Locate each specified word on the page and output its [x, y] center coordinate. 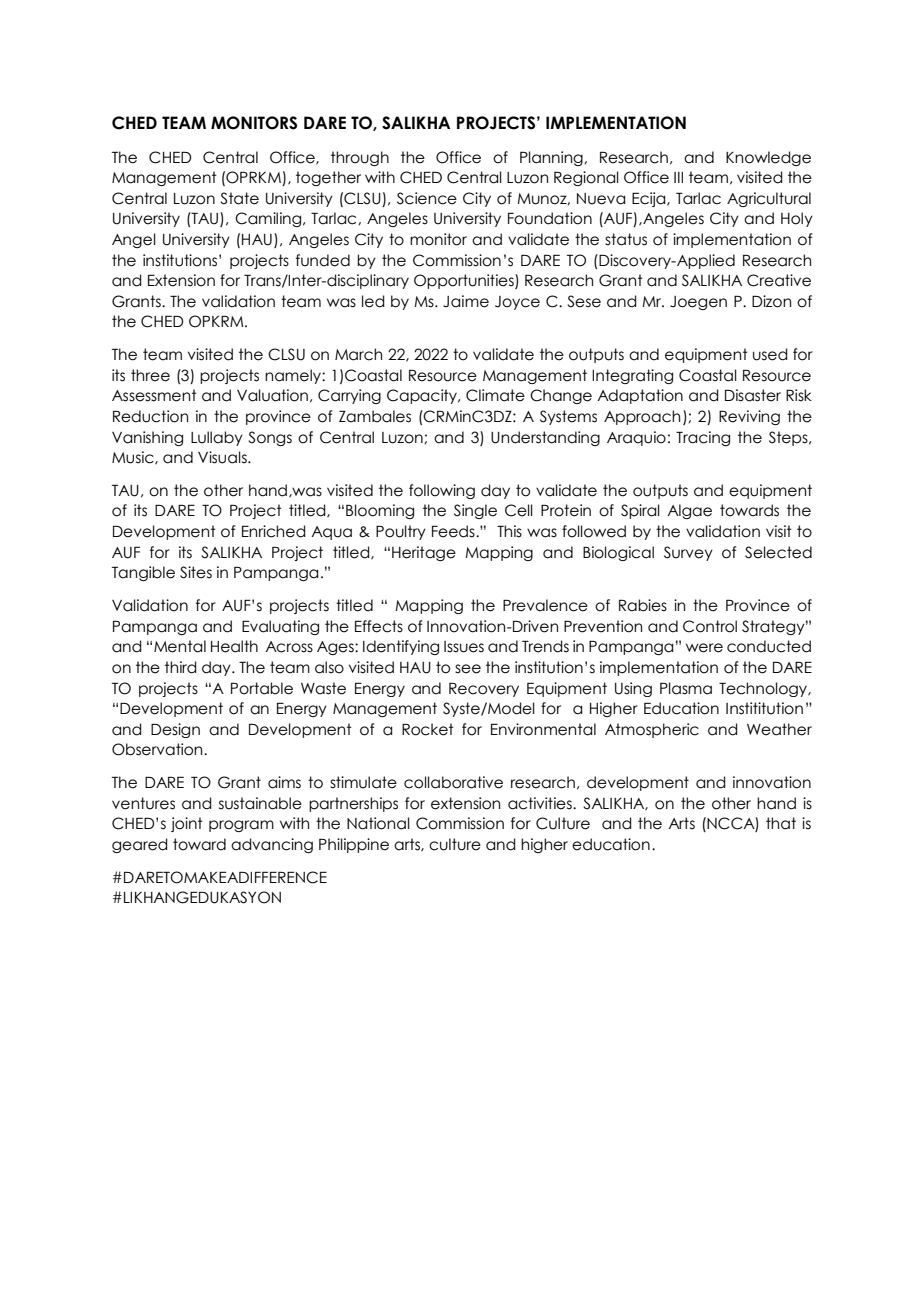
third [181, 667]
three [150, 375]
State [239, 198]
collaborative [453, 782]
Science [427, 198]
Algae [689, 511]
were [704, 648]
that [781, 823]
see [468, 669]
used [770, 354]
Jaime [466, 301]
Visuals [223, 457]
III [678, 177]
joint [187, 824]
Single [475, 511]
